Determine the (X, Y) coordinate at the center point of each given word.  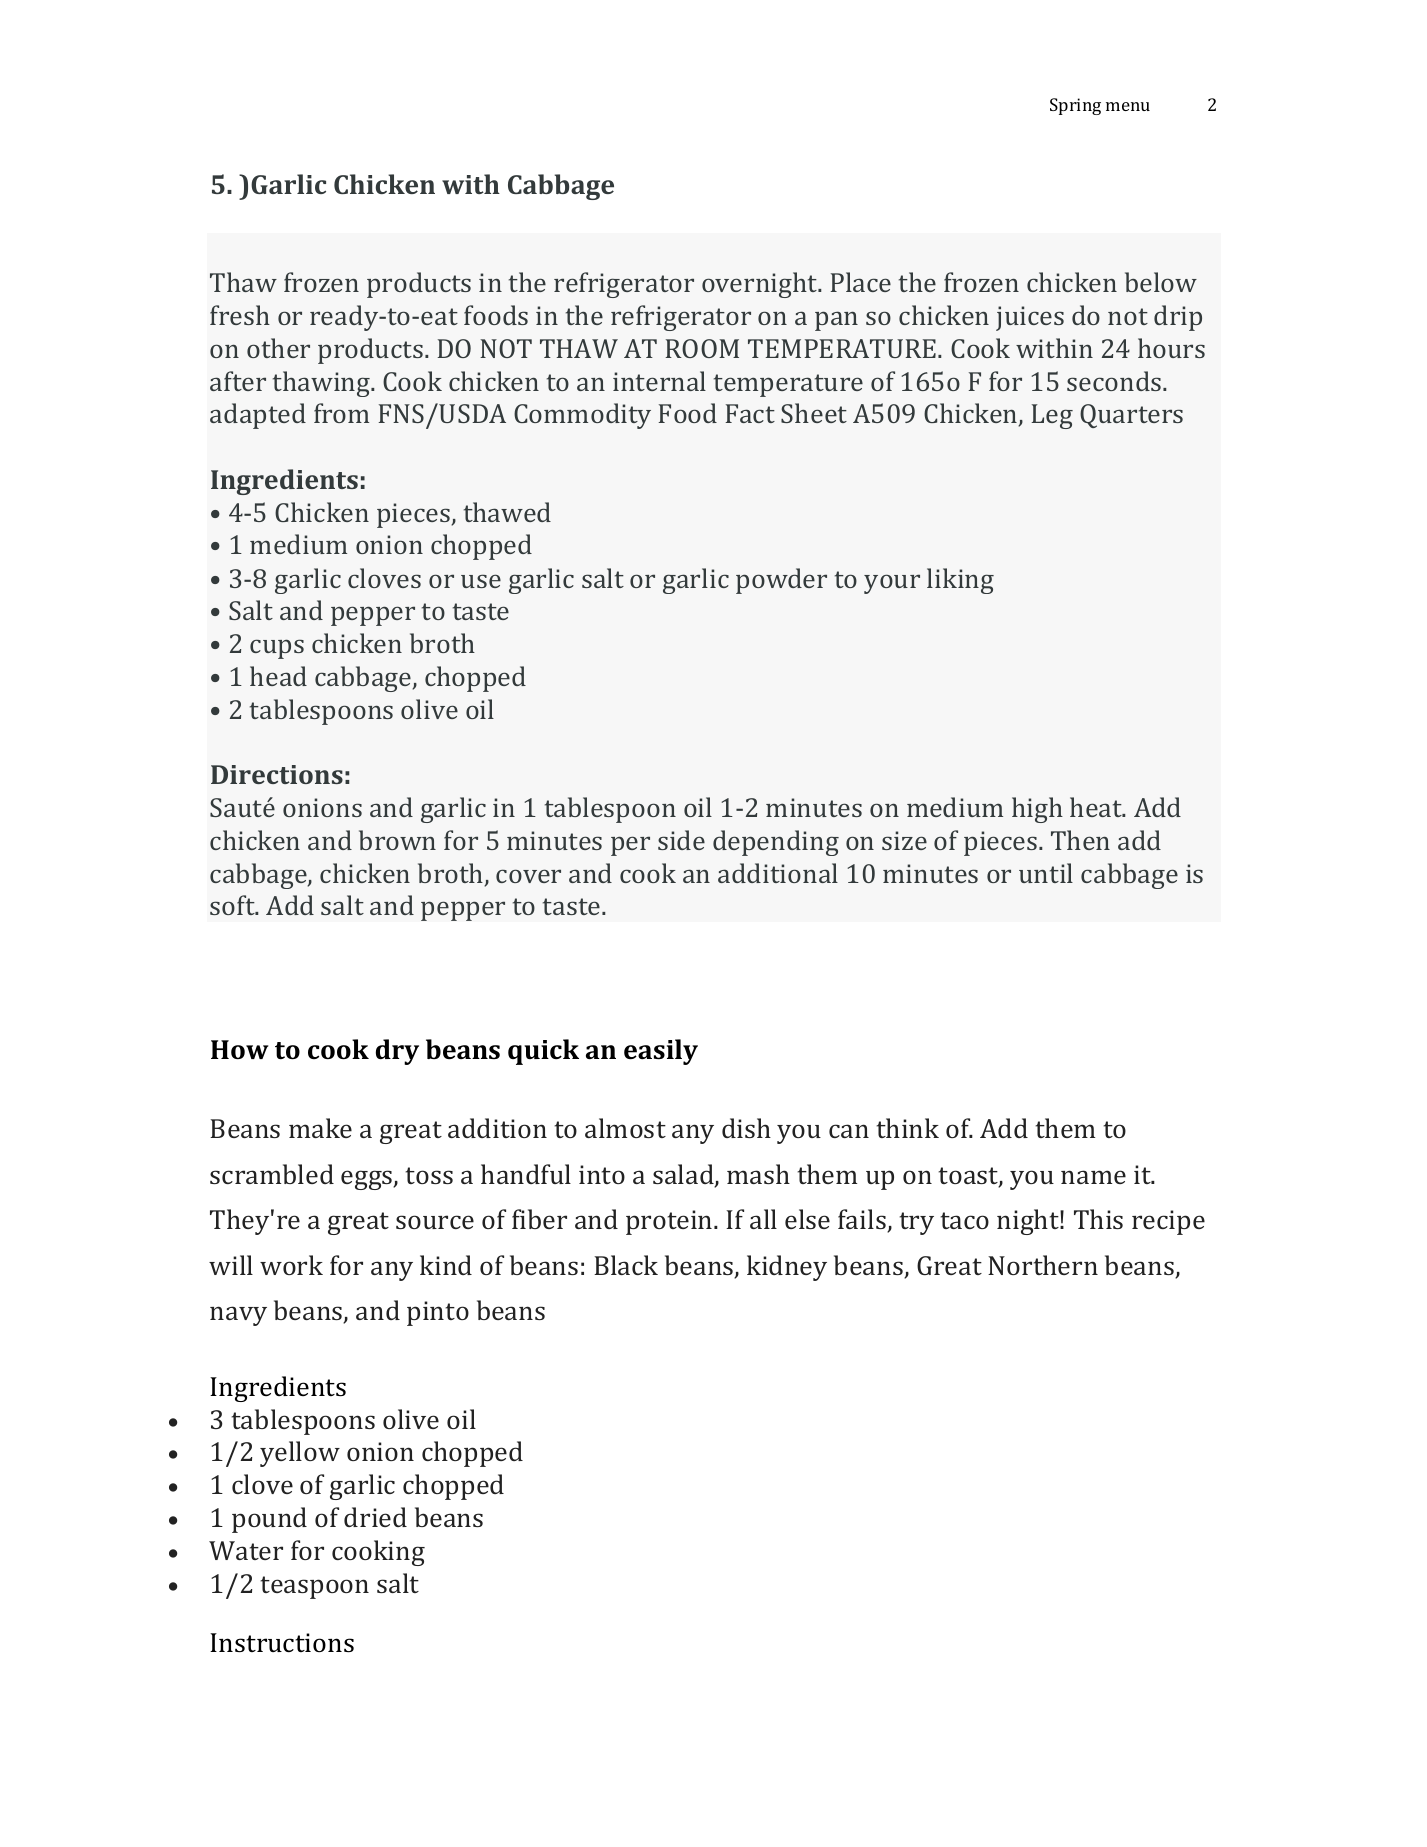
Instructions (282, 1643)
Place (861, 282)
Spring (1075, 106)
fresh (240, 315)
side (681, 840)
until (1046, 873)
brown (397, 840)
